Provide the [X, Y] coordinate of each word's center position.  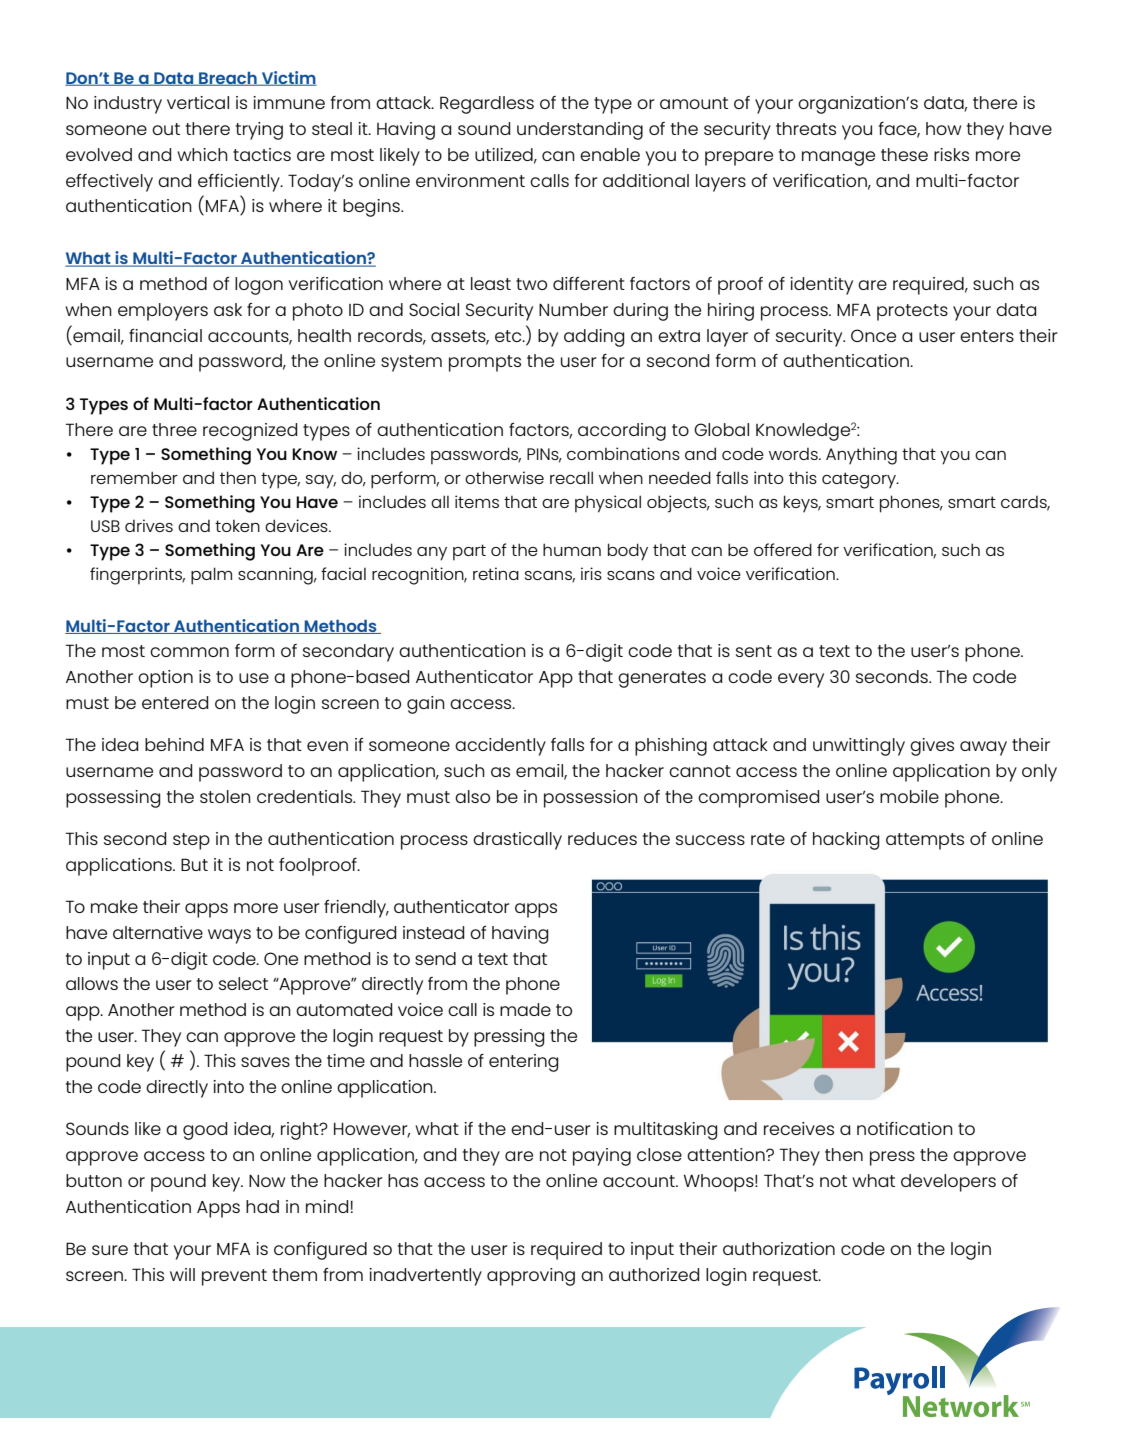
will [182, 1274]
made [525, 1009]
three [174, 429]
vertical [198, 102]
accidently [500, 747]
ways [229, 936]
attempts [925, 841]
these [904, 154]
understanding [580, 131]
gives [932, 747]
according [622, 432]
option [165, 679]
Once [873, 335]
